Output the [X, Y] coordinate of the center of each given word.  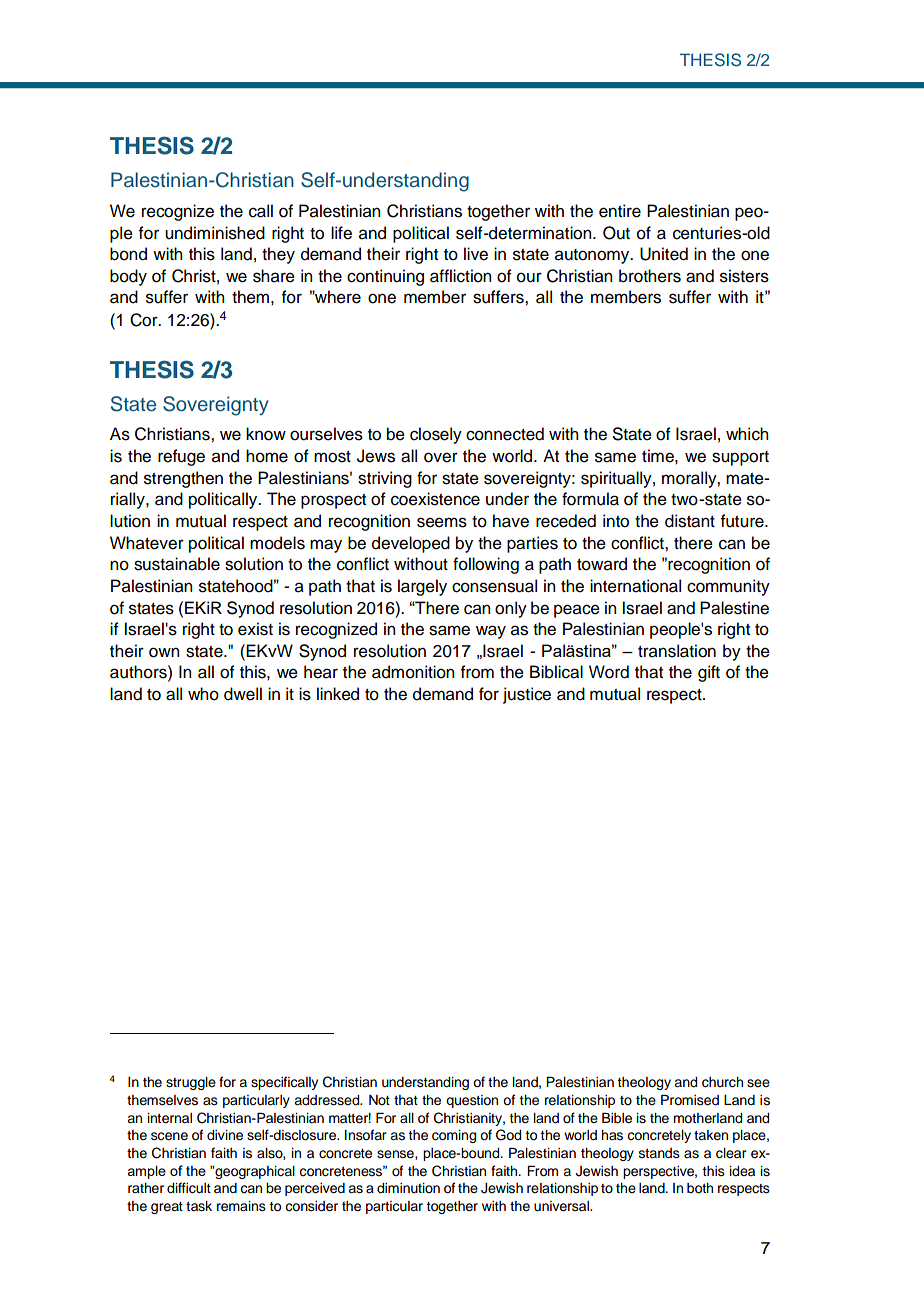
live [476, 254]
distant [690, 521]
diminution [408, 1188]
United [664, 254]
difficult [189, 1188]
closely [436, 435]
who [203, 694]
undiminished [215, 233]
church [722, 1082]
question [472, 1101]
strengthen [183, 479]
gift [709, 673]
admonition [413, 672]
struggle [191, 1083]
